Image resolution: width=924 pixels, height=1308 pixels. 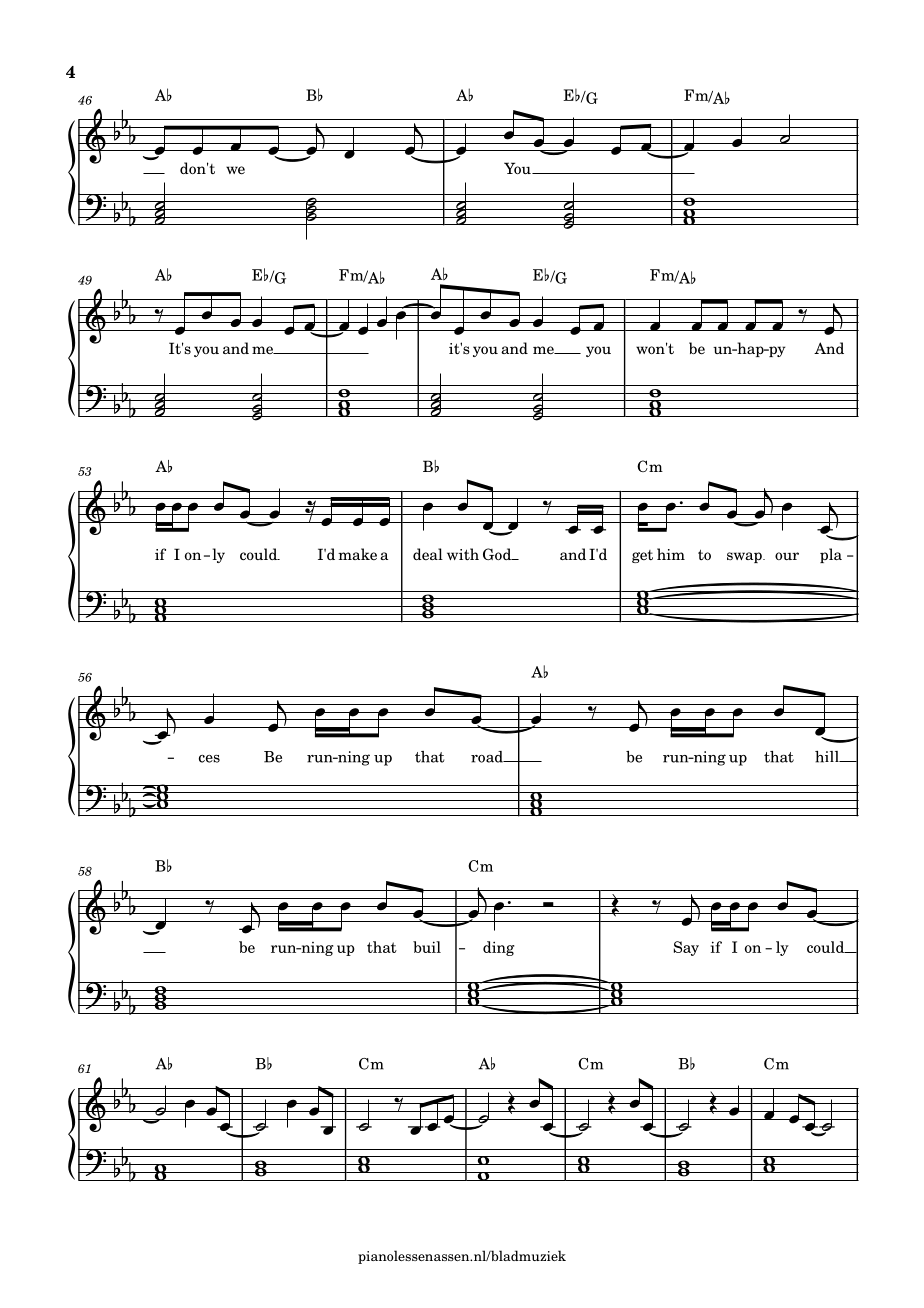 What do you see at coordinates (831, 555) in the screenshot?
I see `pla` at bounding box center [831, 555].
